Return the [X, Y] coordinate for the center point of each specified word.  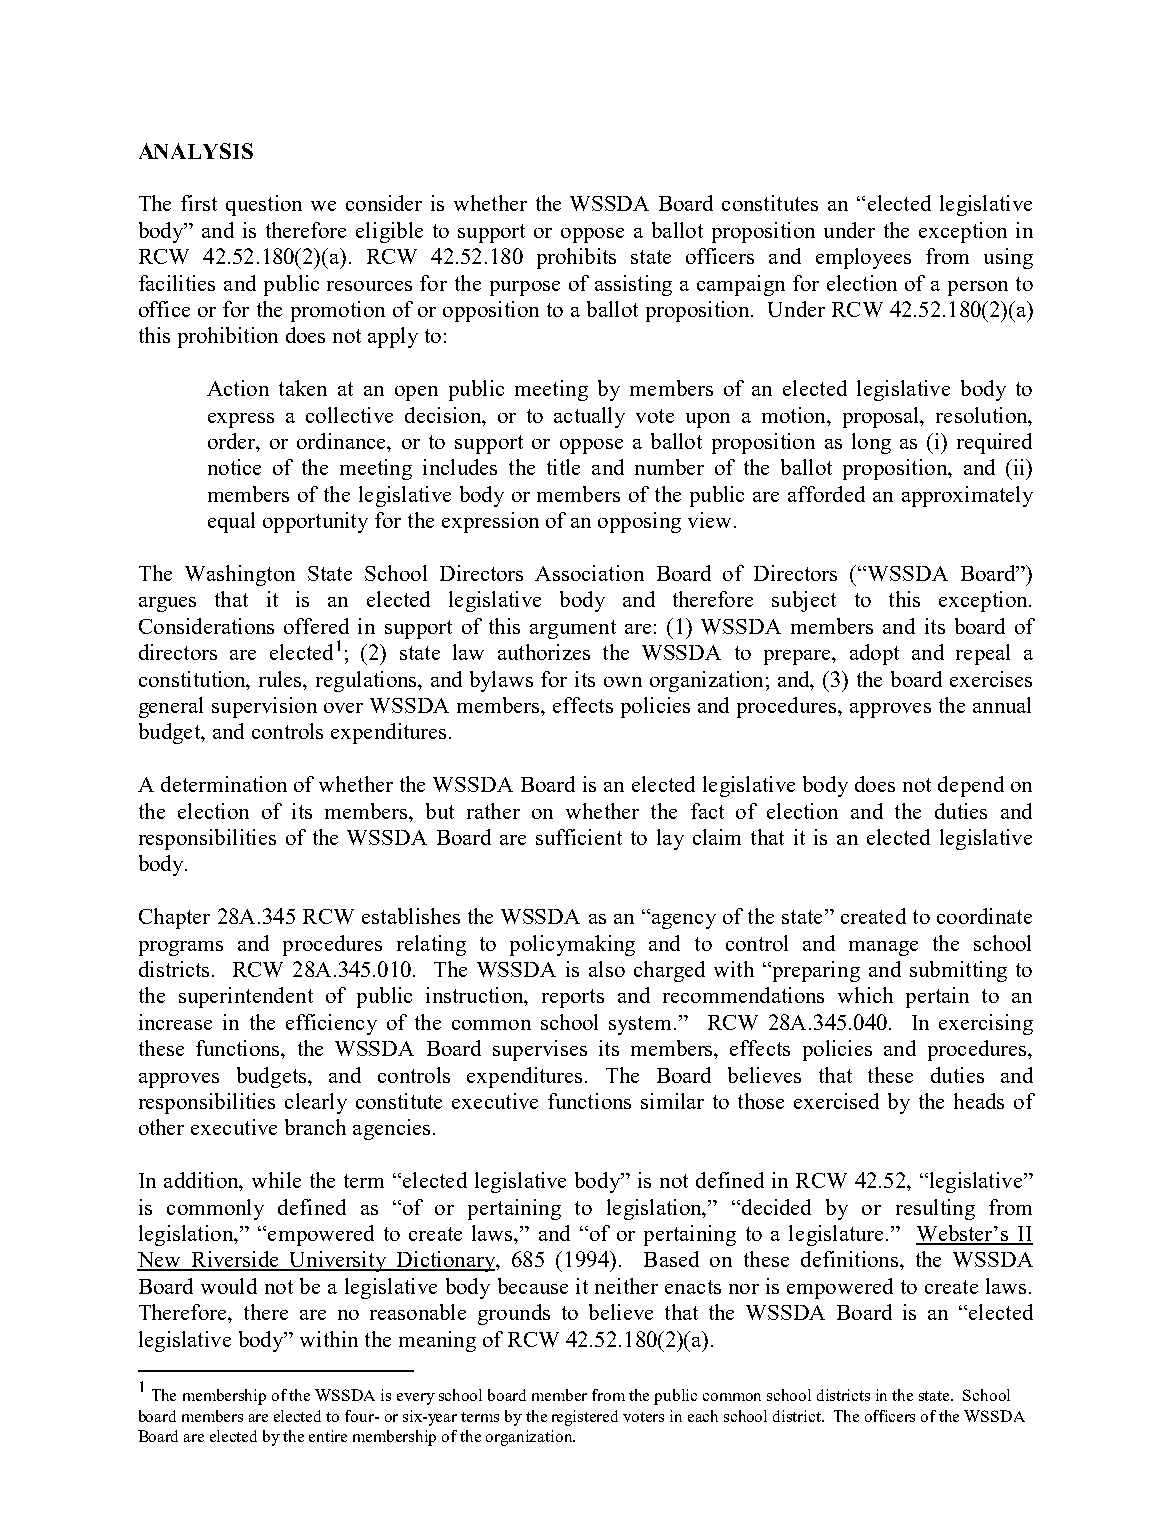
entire [328, 1436]
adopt [874, 654]
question [264, 205]
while [276, 1180]
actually [589, 417]
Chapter [174, 918]
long [871, 443]
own [623, 682]
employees [863, 258]
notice [234, 467]
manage [883, 948]
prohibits [576, 258]
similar [672, 1101]
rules [282, 679]
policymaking [572, 945]
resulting [935, 1209]
